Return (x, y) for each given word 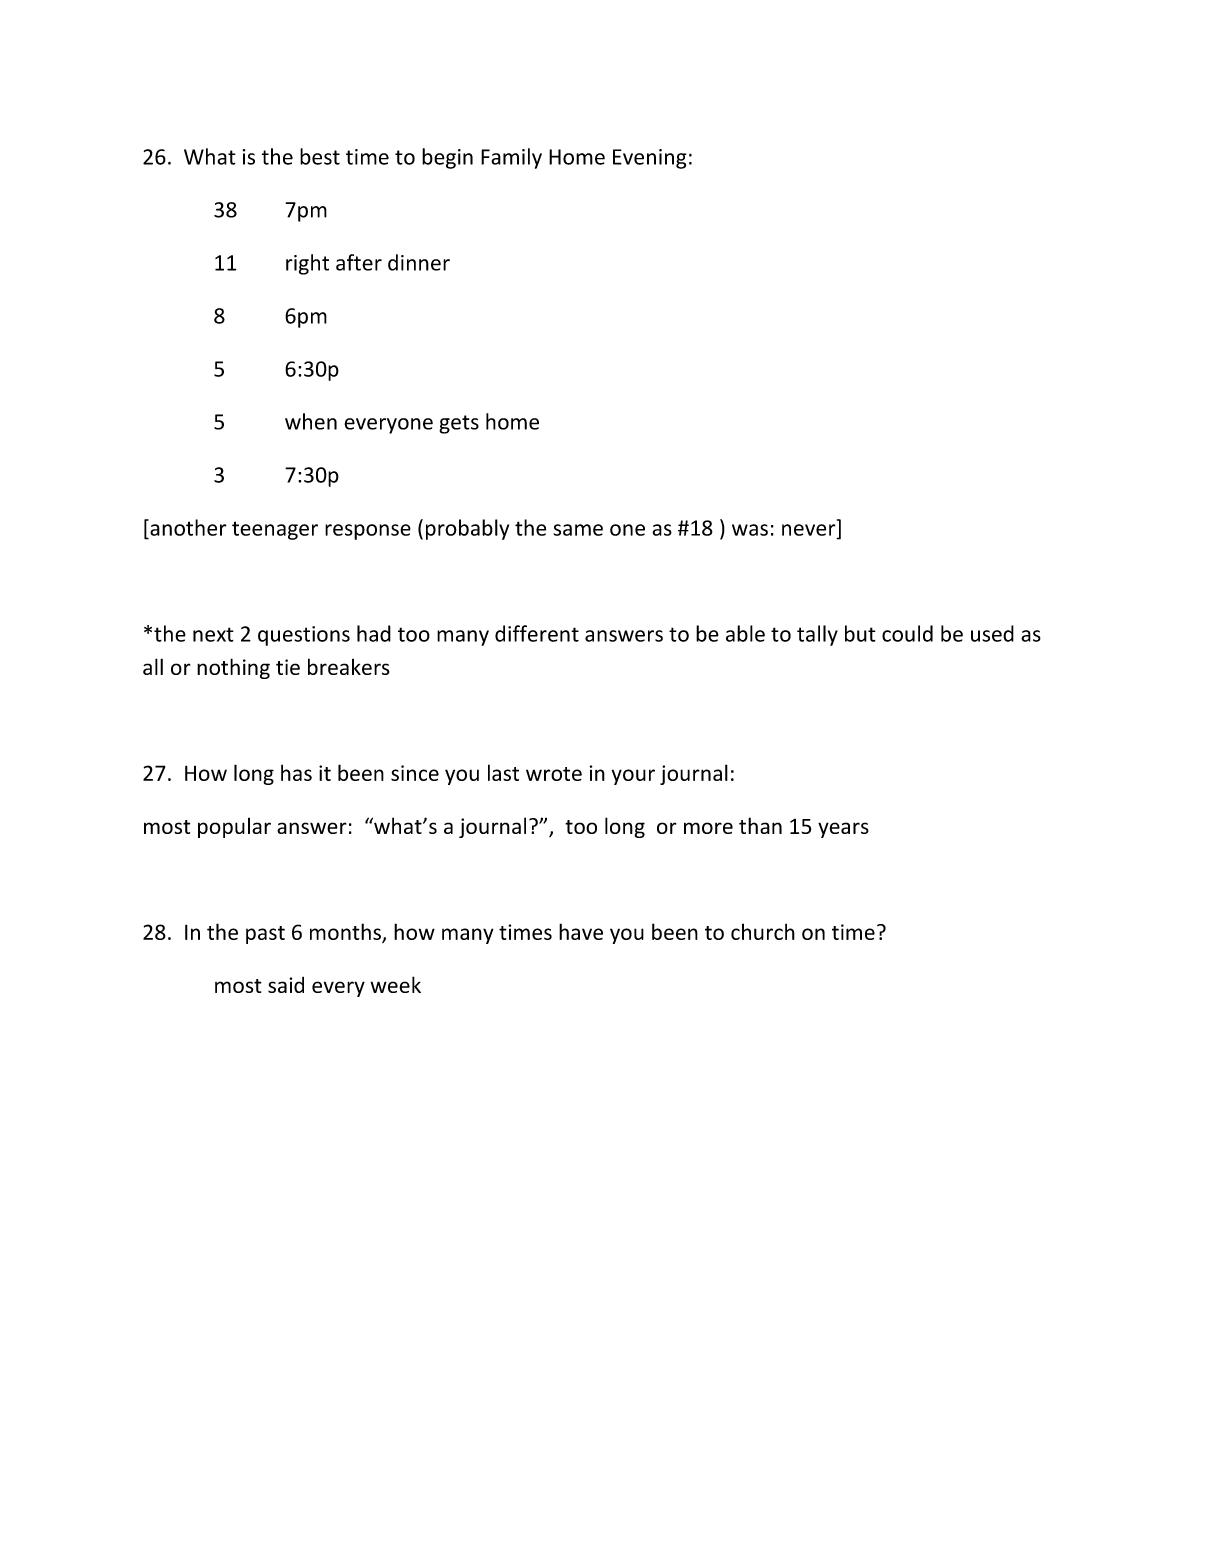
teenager (275, 530)
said (286, 985)
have (581, 931)
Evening (649, 159)
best (320, 156)
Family (511, 158)
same (578, 530)
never (810, 531)
